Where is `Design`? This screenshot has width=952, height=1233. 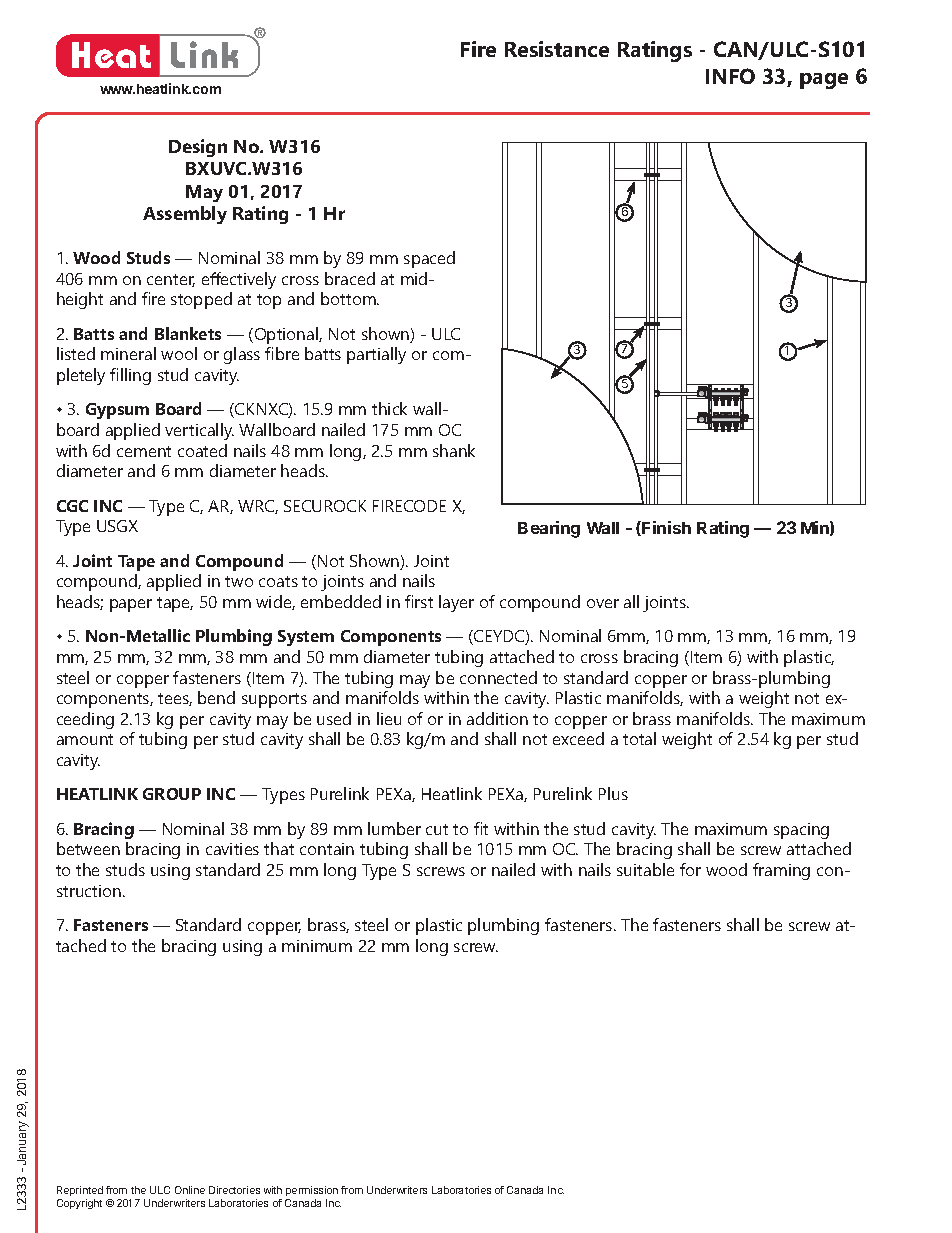
Design is located at coordinates (198, 148).
